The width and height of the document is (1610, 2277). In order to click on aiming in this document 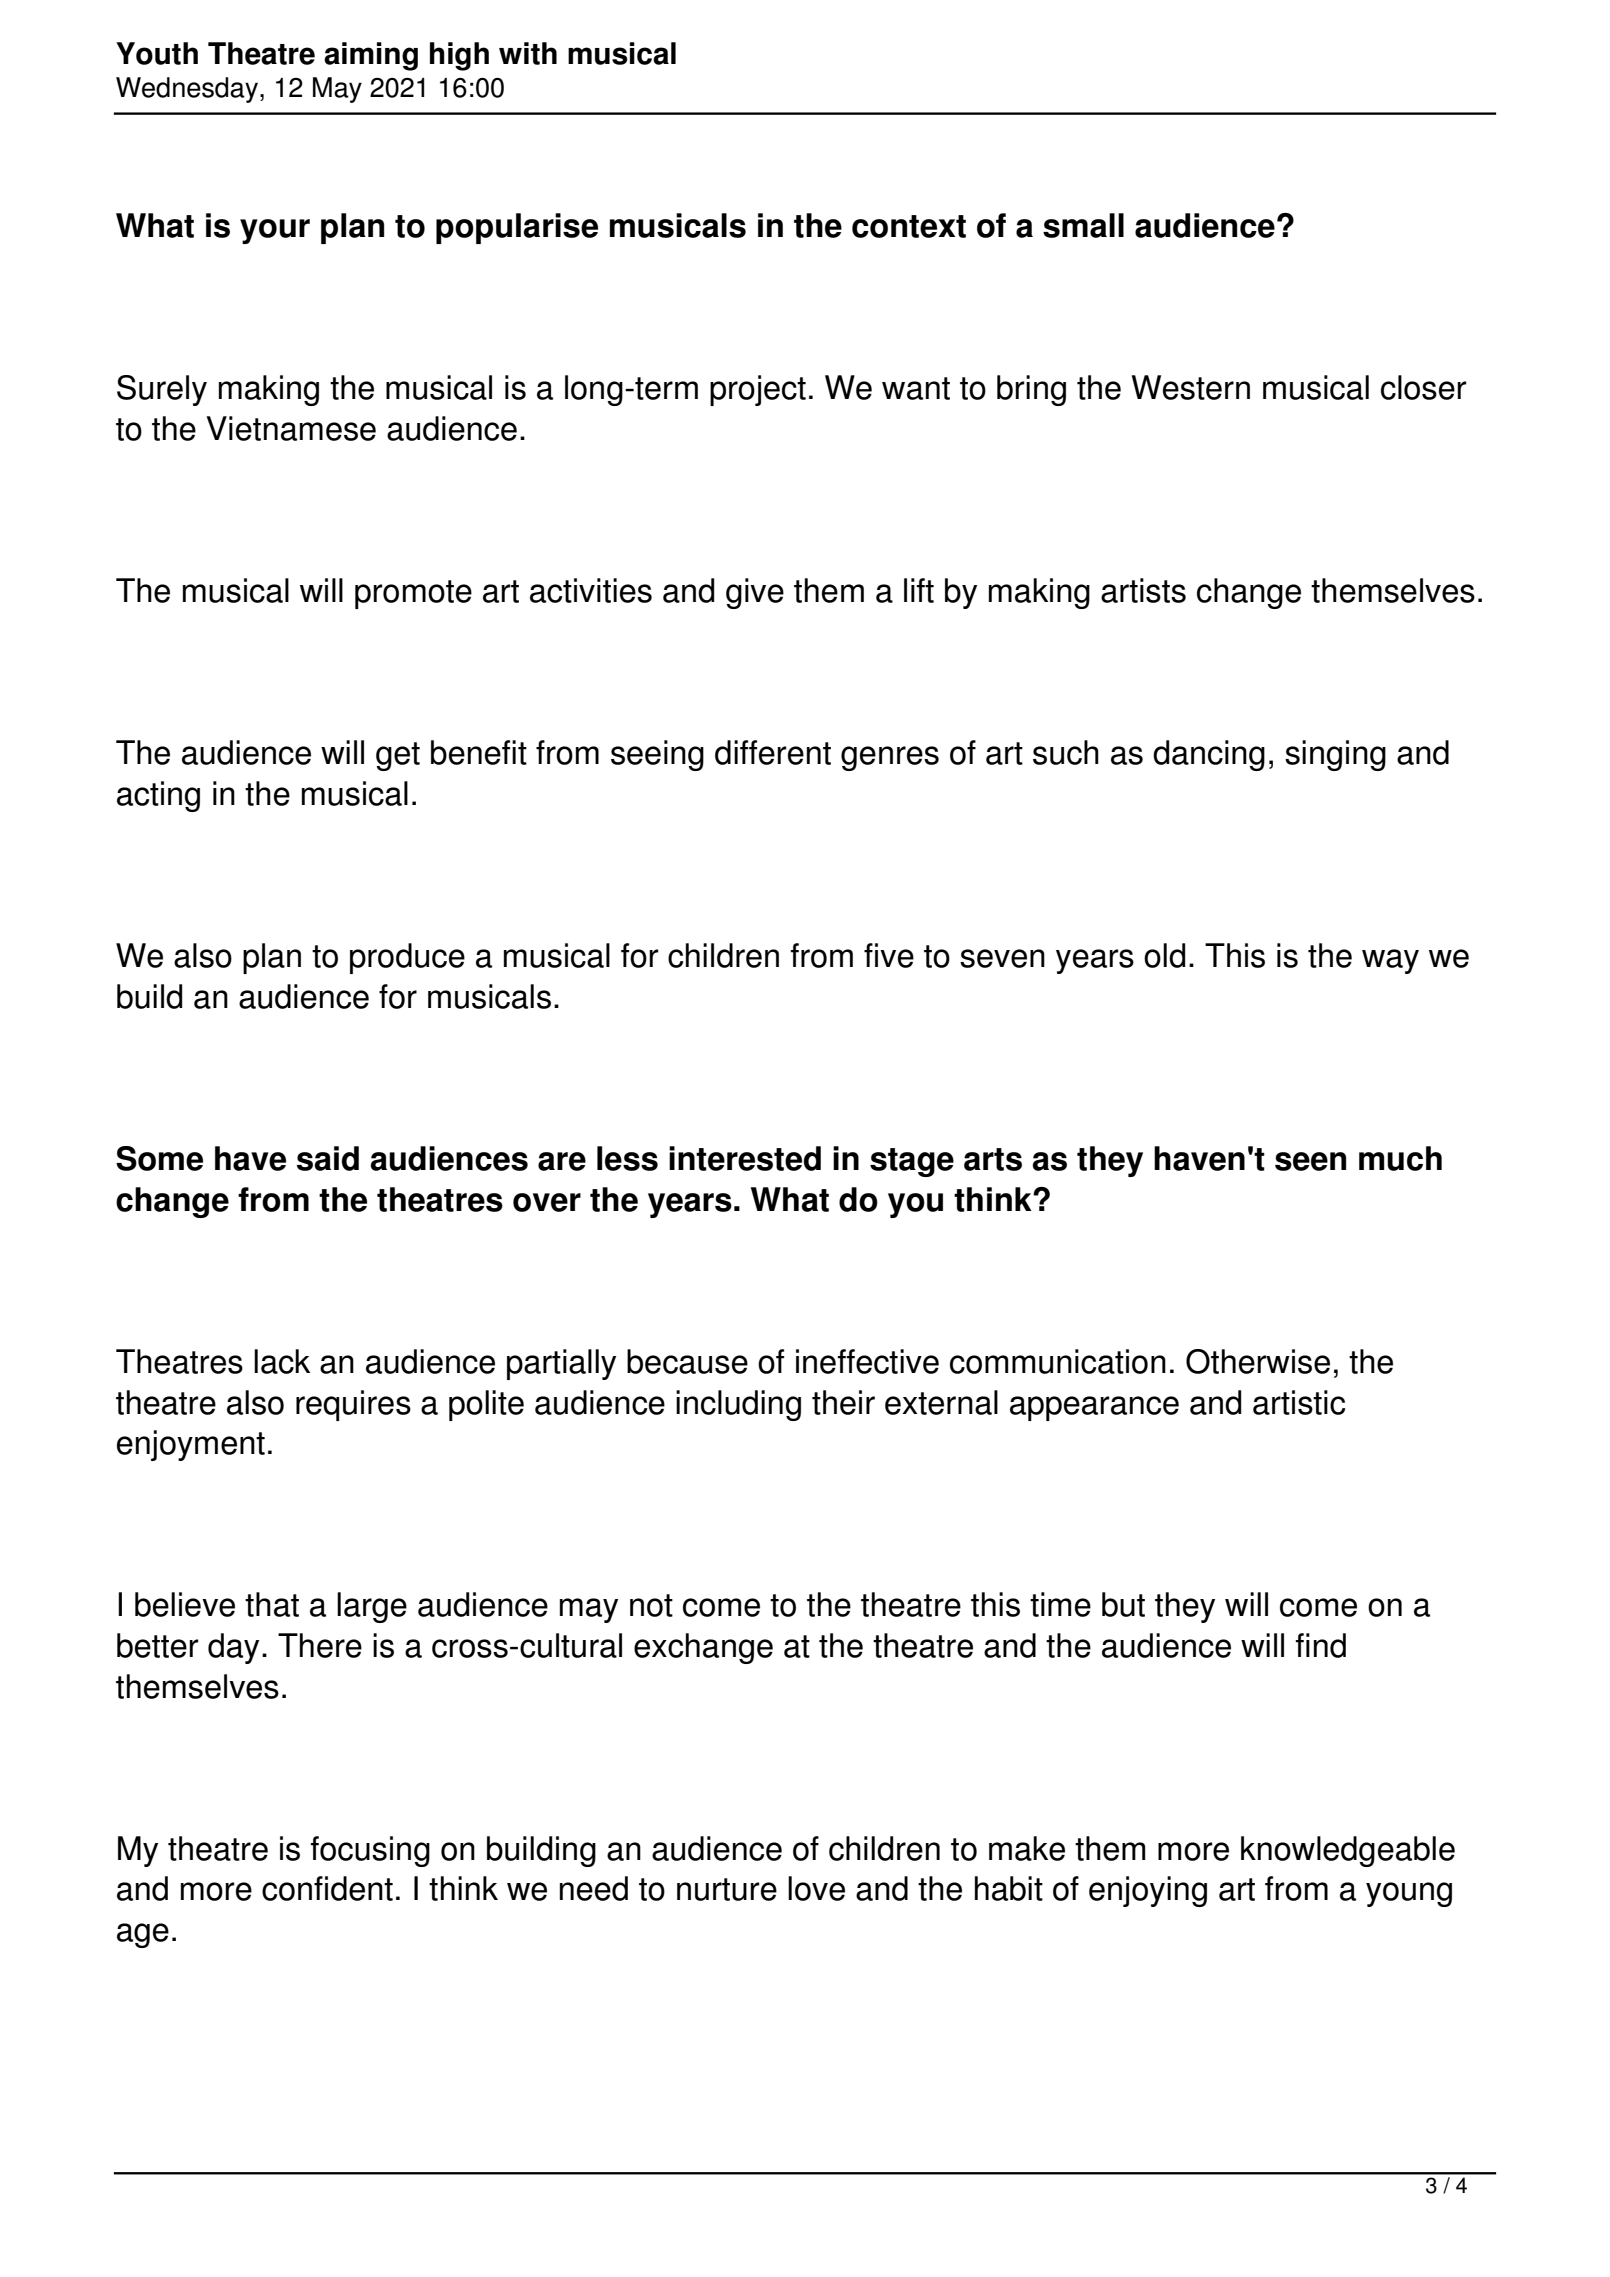, I will do `click(371, 56)`.
